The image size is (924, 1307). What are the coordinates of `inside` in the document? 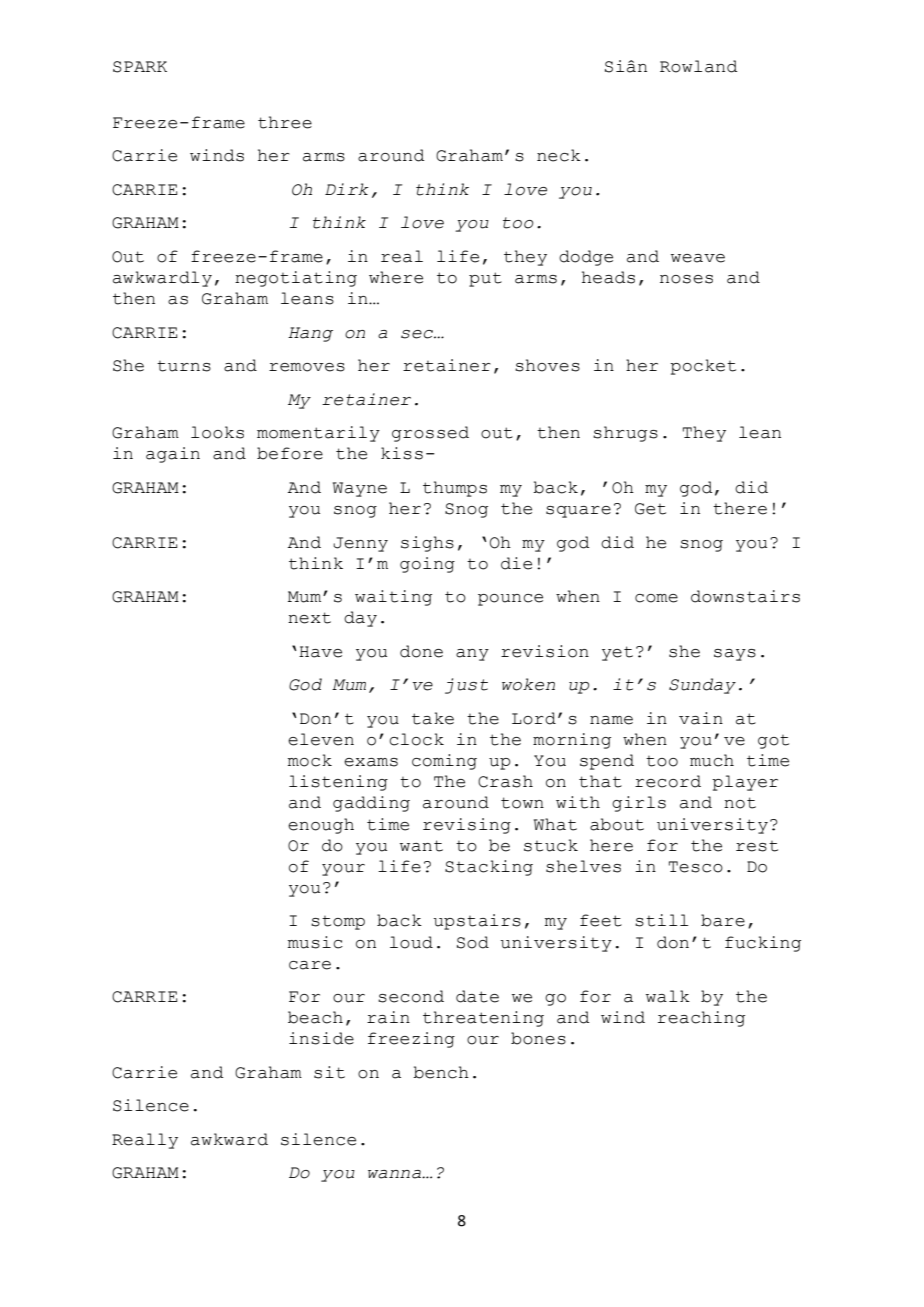 It's located at (321, 1038).
